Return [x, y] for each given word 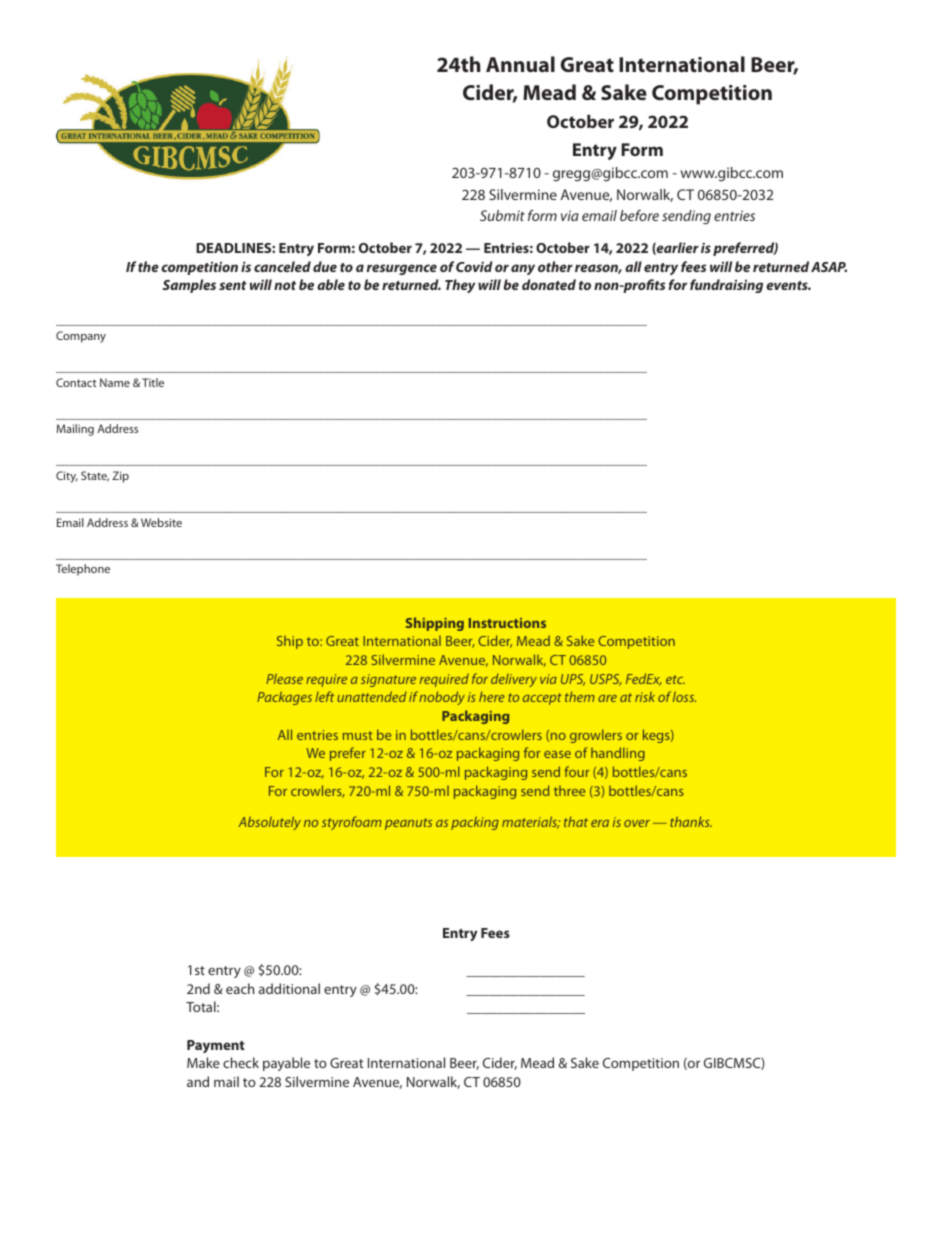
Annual [520, 64]
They [460, 286]
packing [475, 823]
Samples [189, 286]
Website [161, 522]
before [639, 215]
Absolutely [269, 823]
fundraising [726, 286]
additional [289, 988]
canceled [282, 266]
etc [675, 679]
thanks [691, 821]
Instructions [507, 623]
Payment [216, 1046]
